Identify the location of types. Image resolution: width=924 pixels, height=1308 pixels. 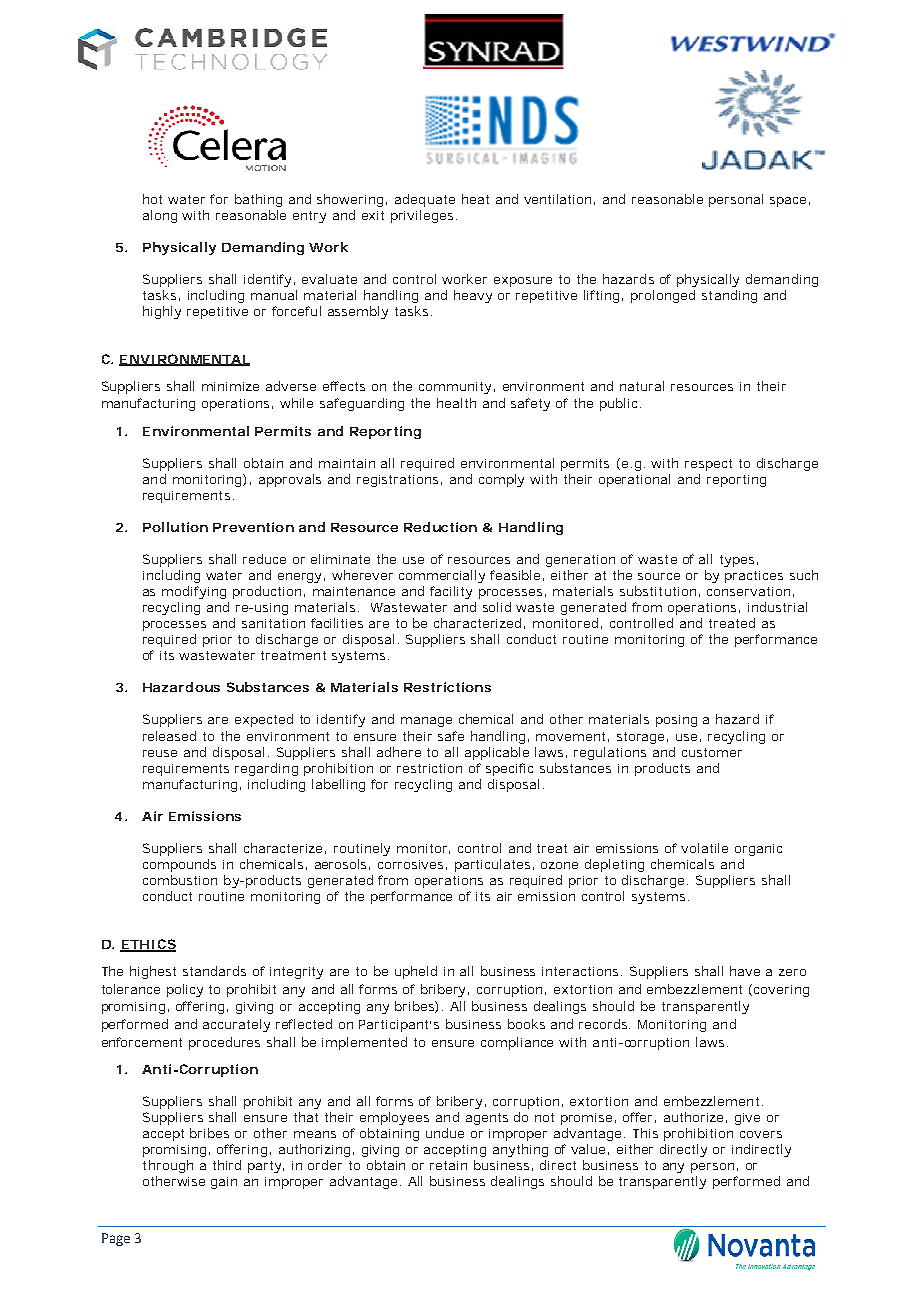
(739, 561).
